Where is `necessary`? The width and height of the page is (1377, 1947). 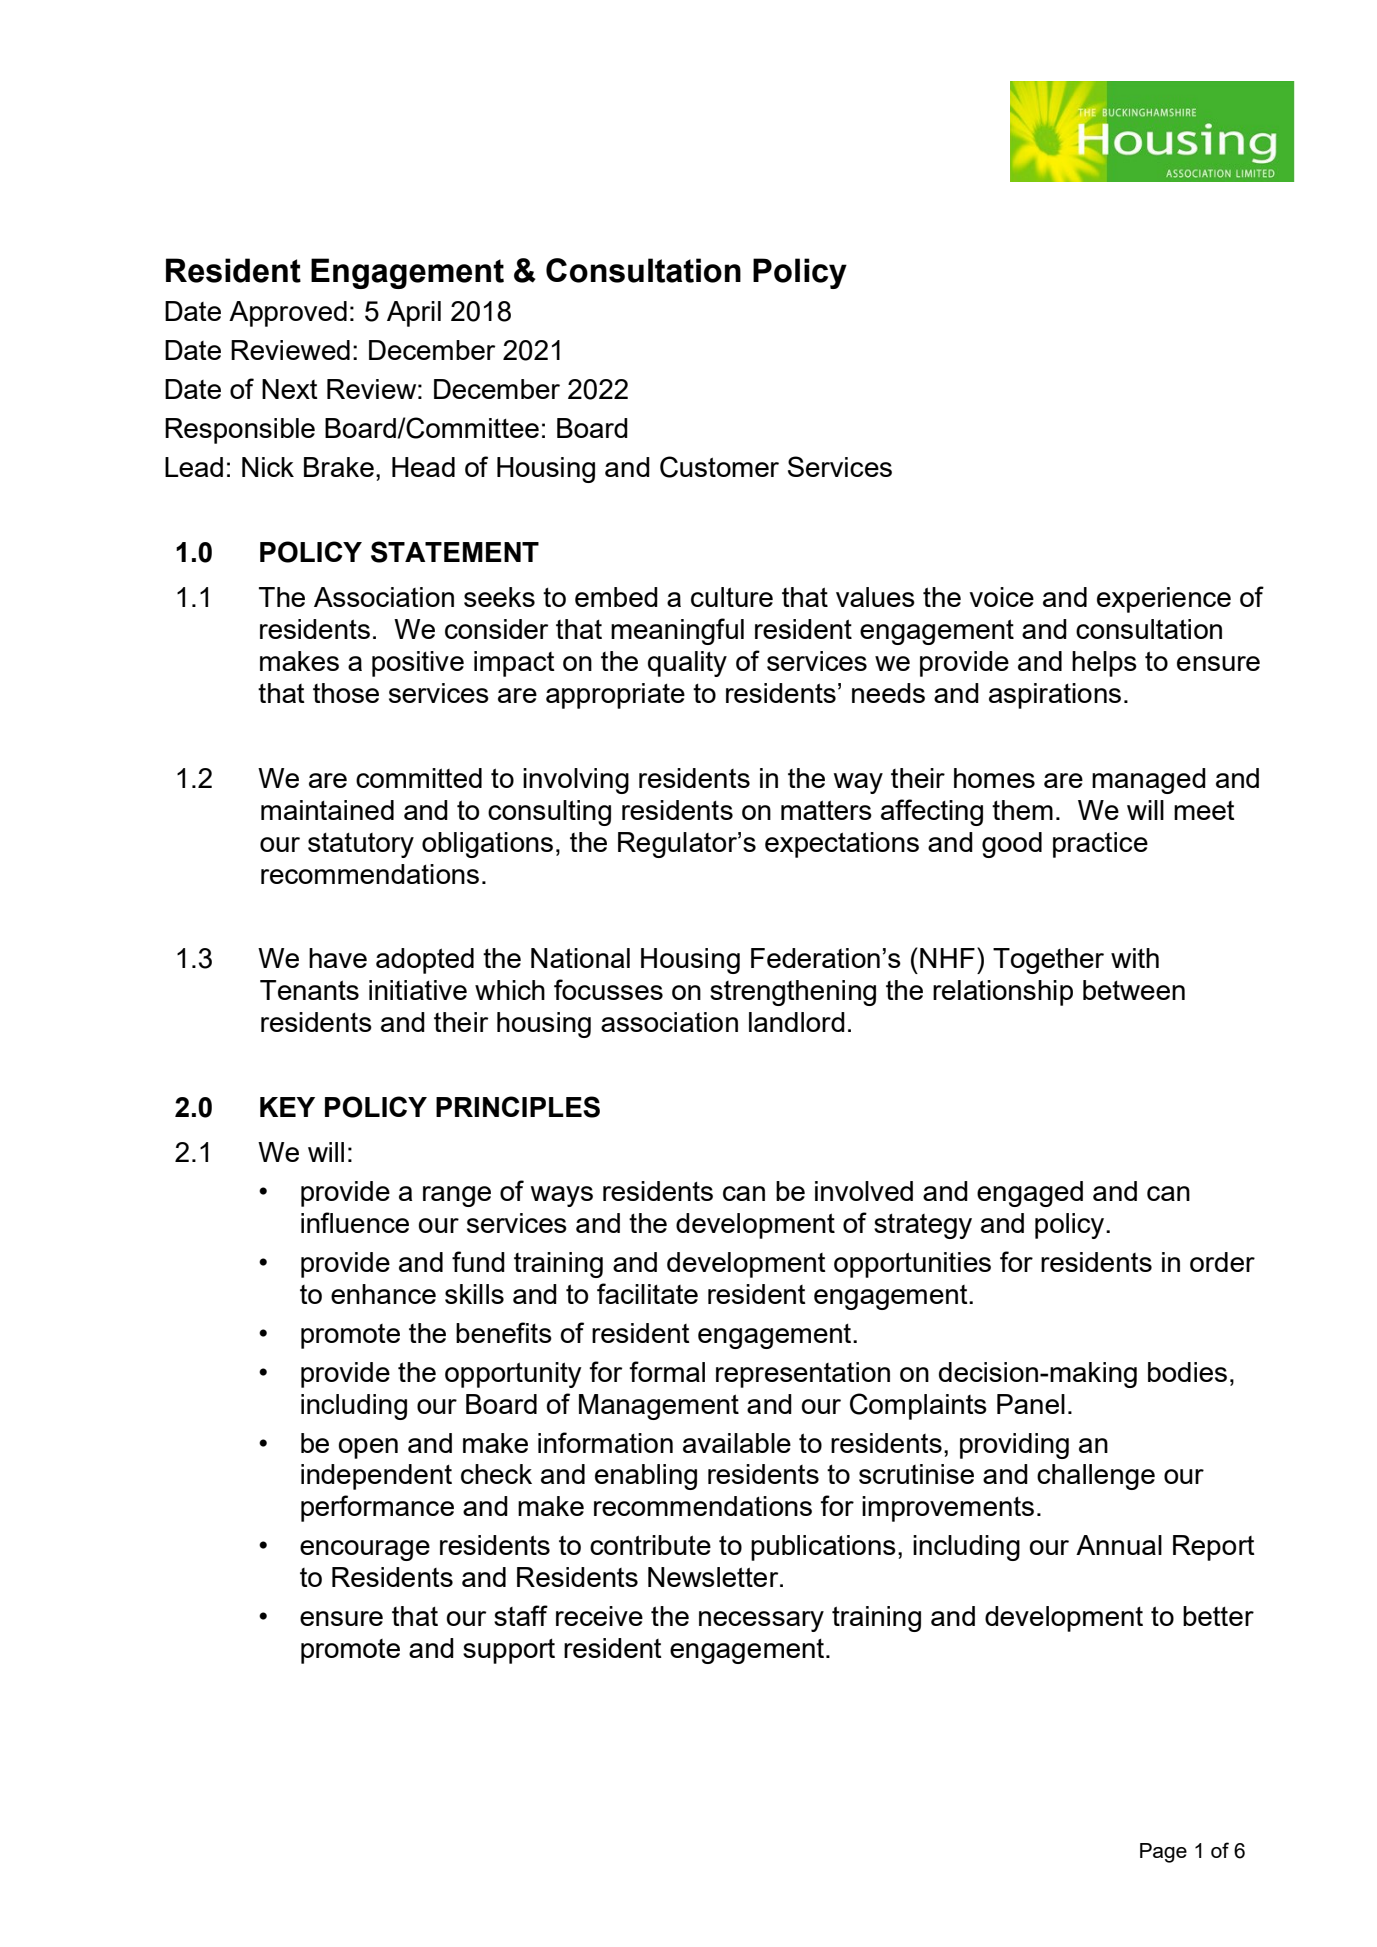 necessary is located at coordinates (761, 1621).
